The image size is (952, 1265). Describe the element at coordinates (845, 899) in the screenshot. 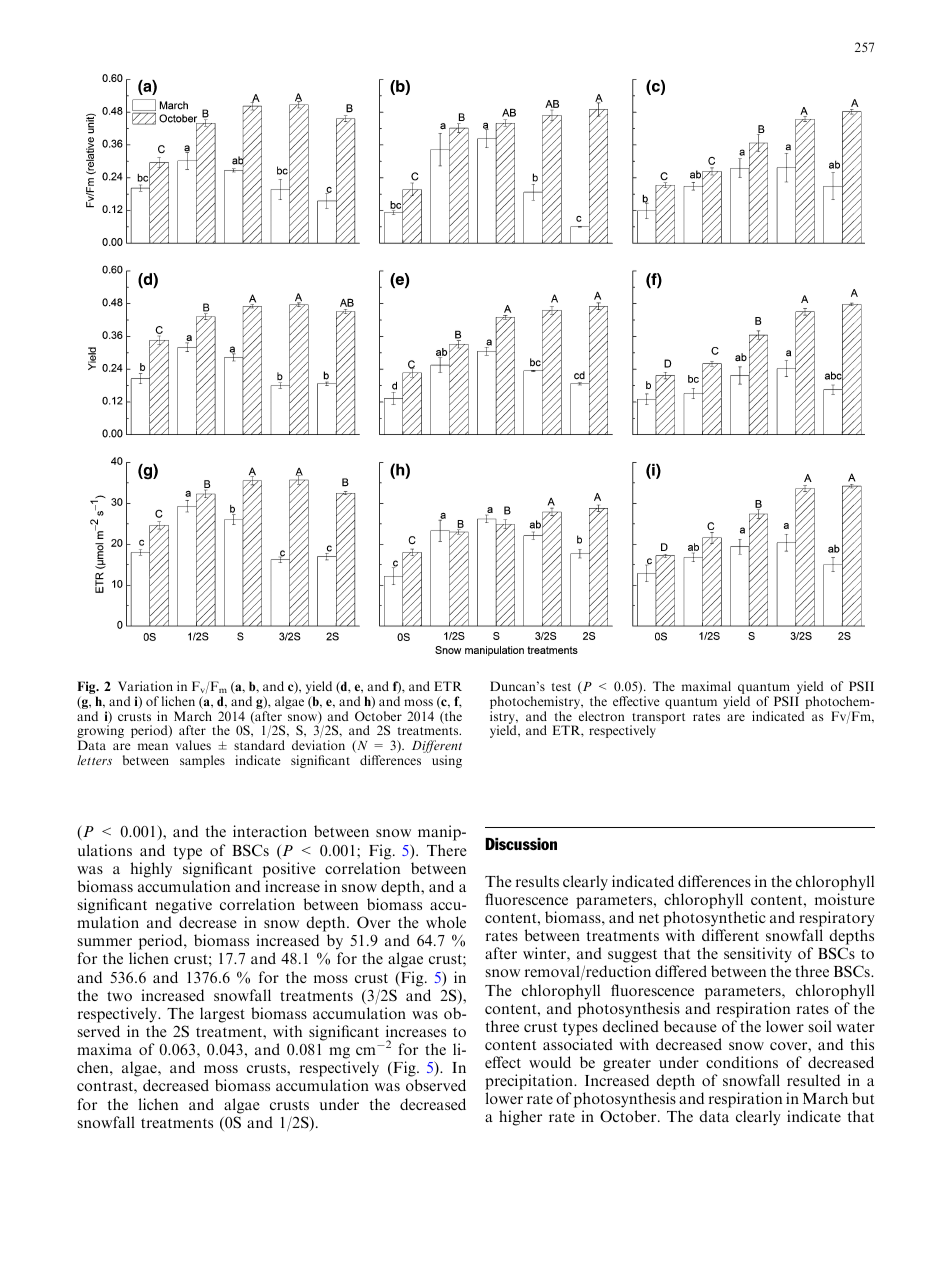

I see `moisture` at that location.
